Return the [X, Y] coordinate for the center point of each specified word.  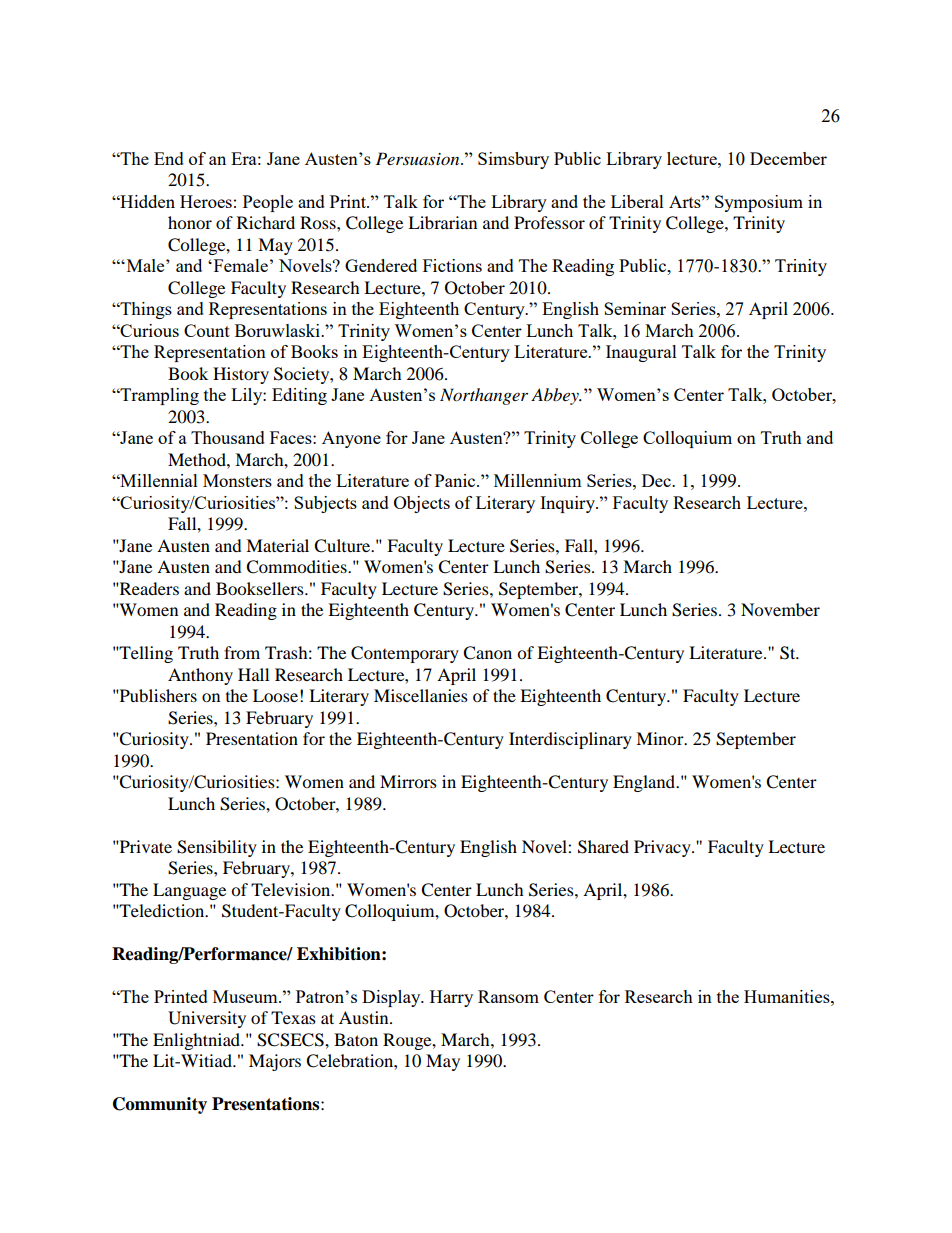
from [242, 652]
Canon [487, 653]
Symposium [759, 203]
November [780, 609]
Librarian [442, 222]
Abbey [556, 396]
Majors [275, 1062]
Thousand [228, 437]
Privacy [663, 848]
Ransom [508, 996]
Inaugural [641, 353]
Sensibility [217, 848]
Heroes [206, 201]
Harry [451, 998]
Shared [603, 847]
